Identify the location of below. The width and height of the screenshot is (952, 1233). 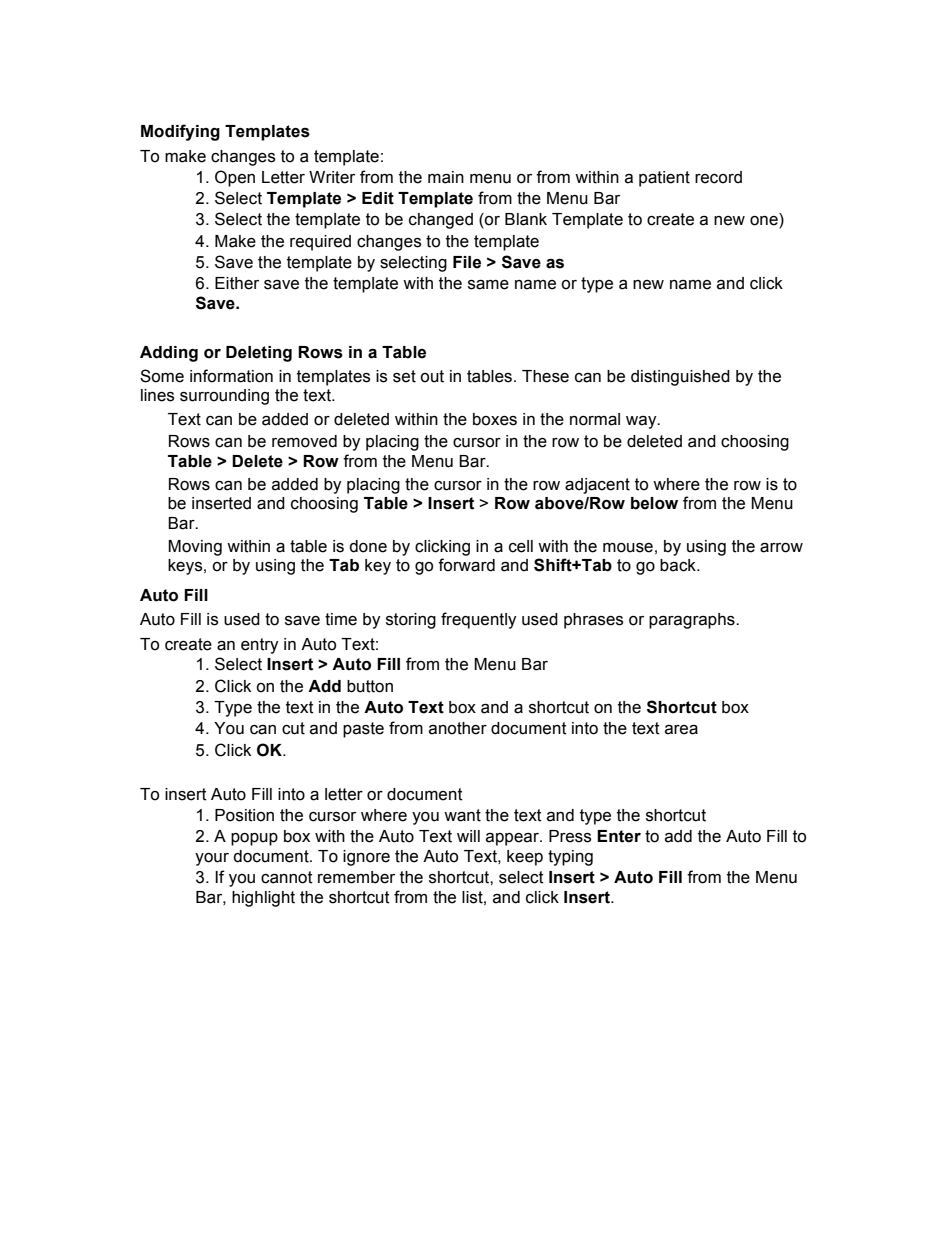
(654, 503).
